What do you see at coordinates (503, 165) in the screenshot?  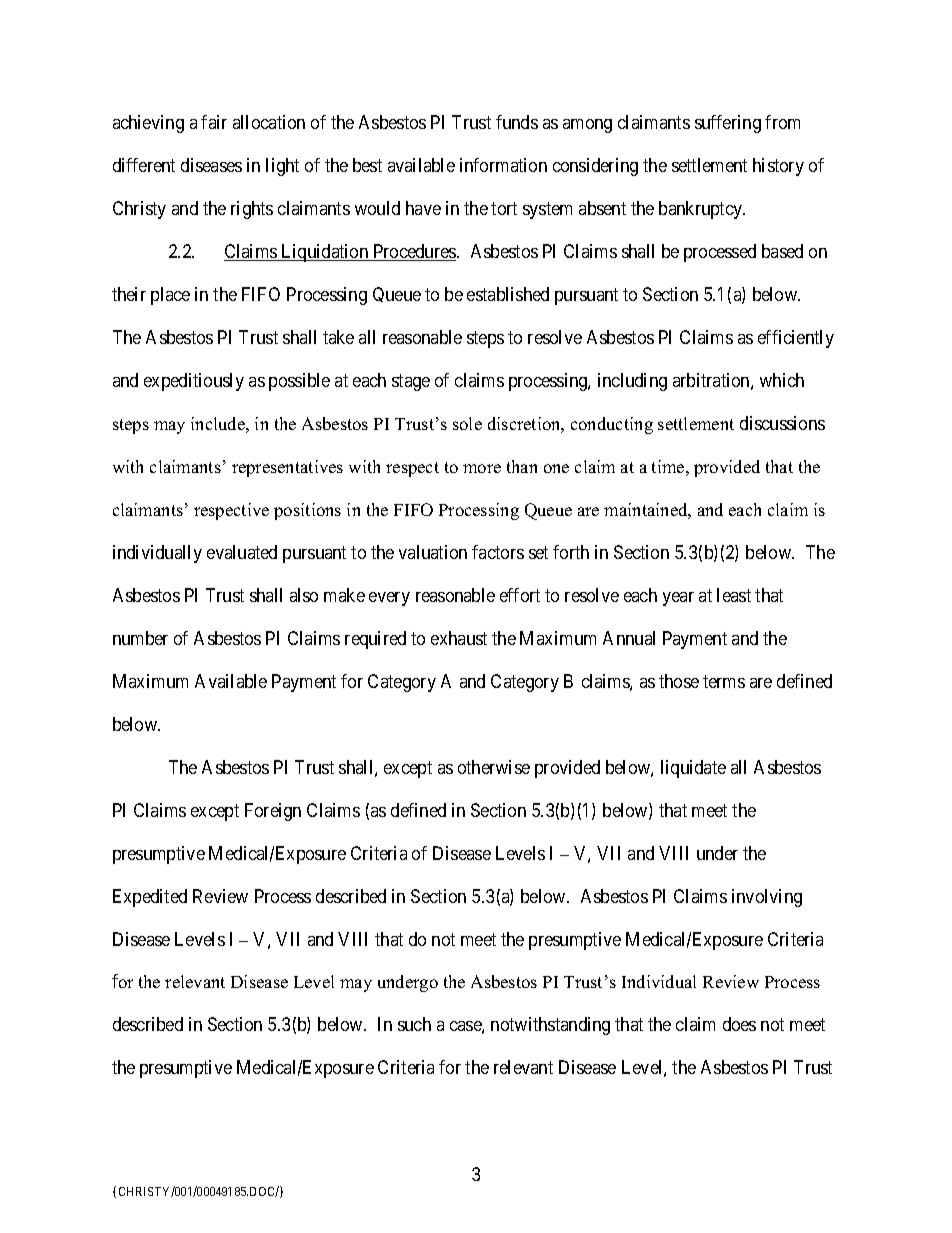 I see `information` at bounding box center [503, 165].
